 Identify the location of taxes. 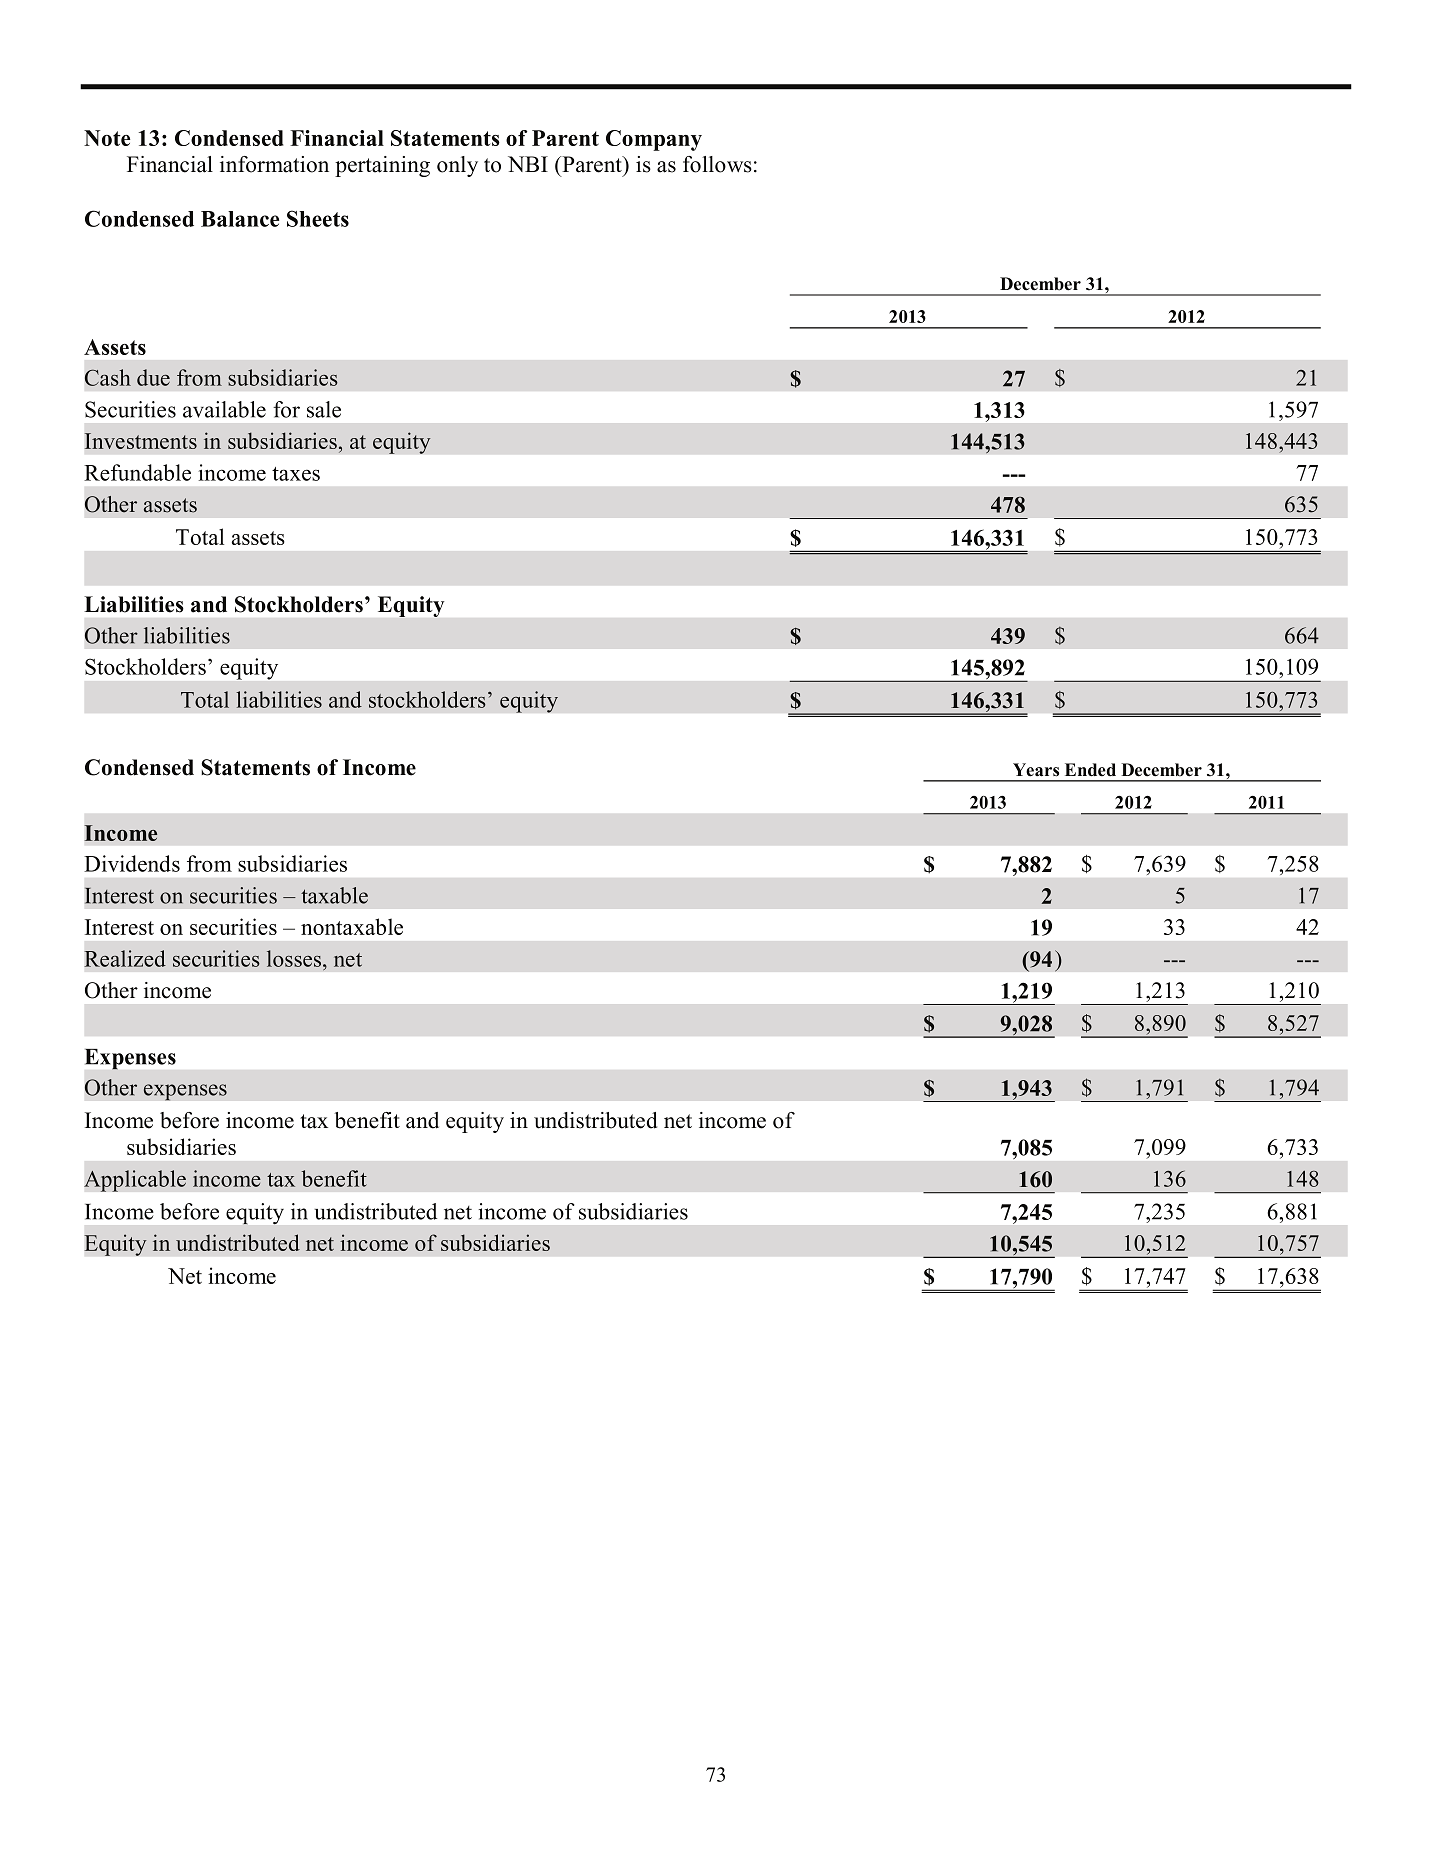
(296, 474).
